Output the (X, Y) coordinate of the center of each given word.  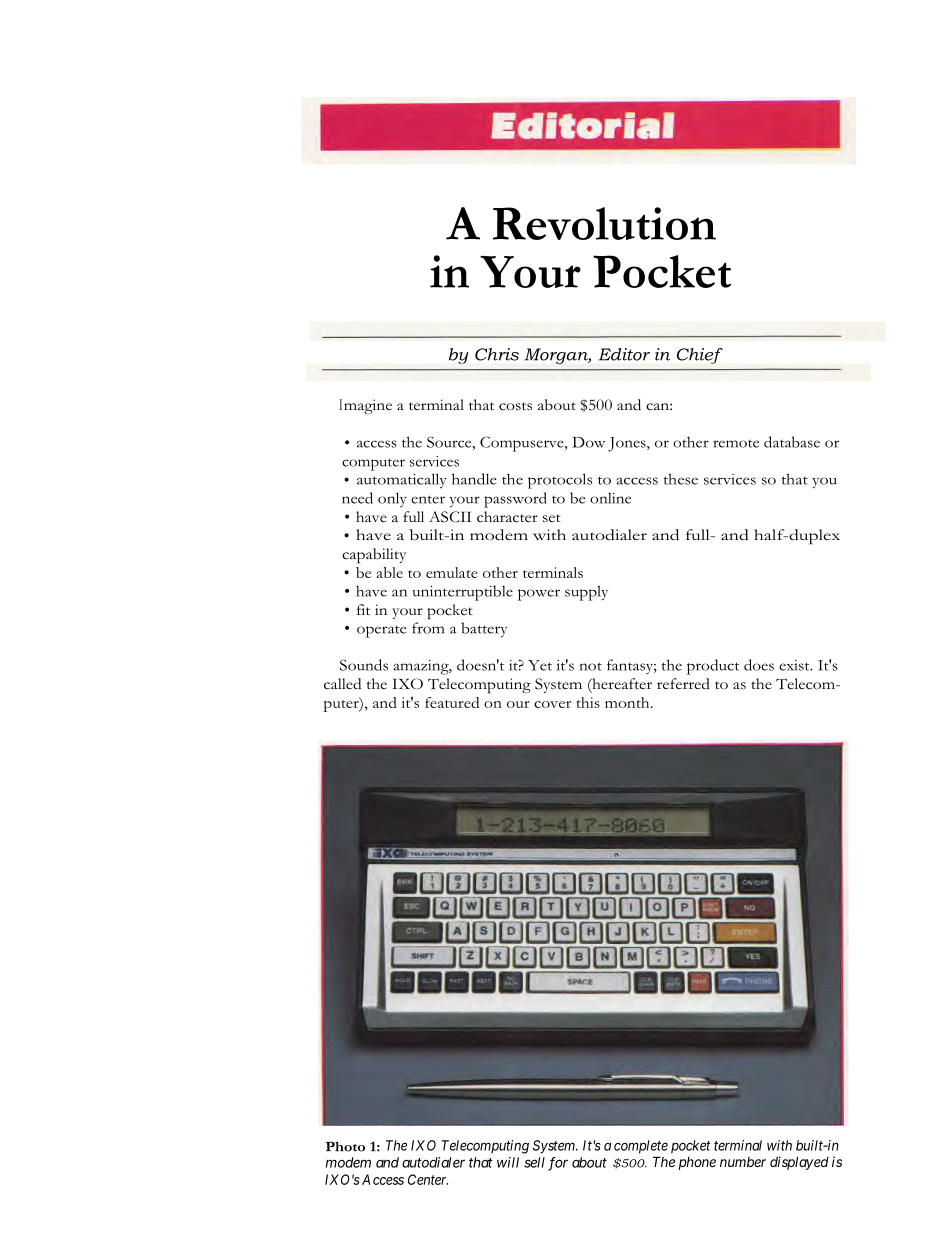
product (713, 667)
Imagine (365, 406)
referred (683, 683)
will (508, 1162)
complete (641, 1147)
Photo (345, 1146)
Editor (624, 354)
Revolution (604, 223)
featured (452, 702)
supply (586, 593)
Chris (497, 354)
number (743, 1162)
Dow (589, 442)
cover (552, 704)
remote (736, 444)
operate (381, 632)
